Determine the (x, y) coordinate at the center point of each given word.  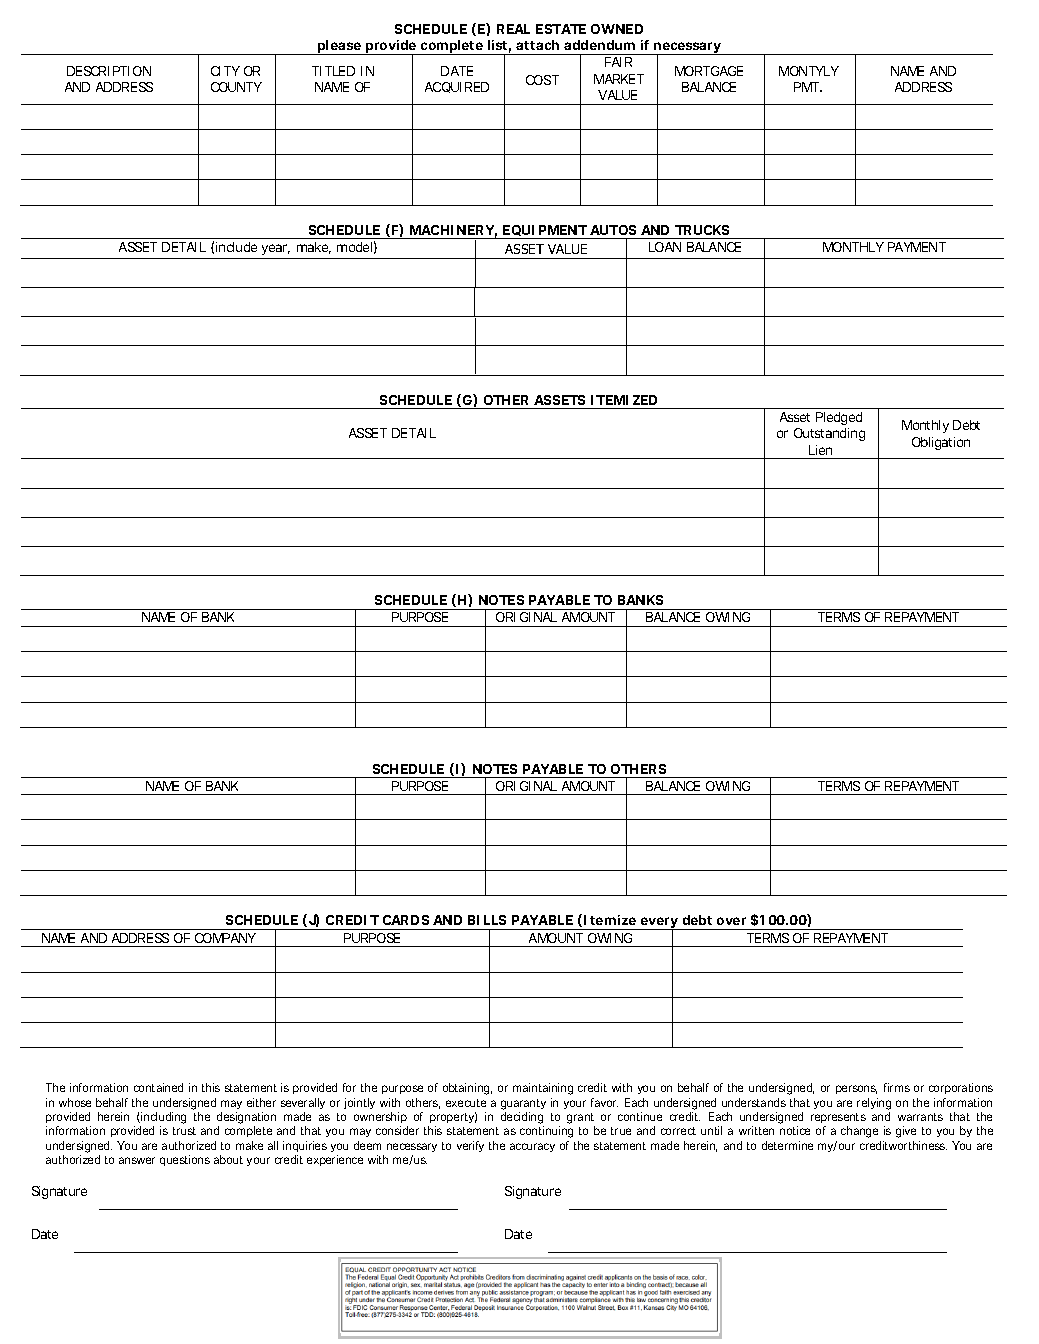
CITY (225, 71)
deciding (522, 1119)
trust (184, 1131)
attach (537, 45)
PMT (807, 87)
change (859, 1132)
